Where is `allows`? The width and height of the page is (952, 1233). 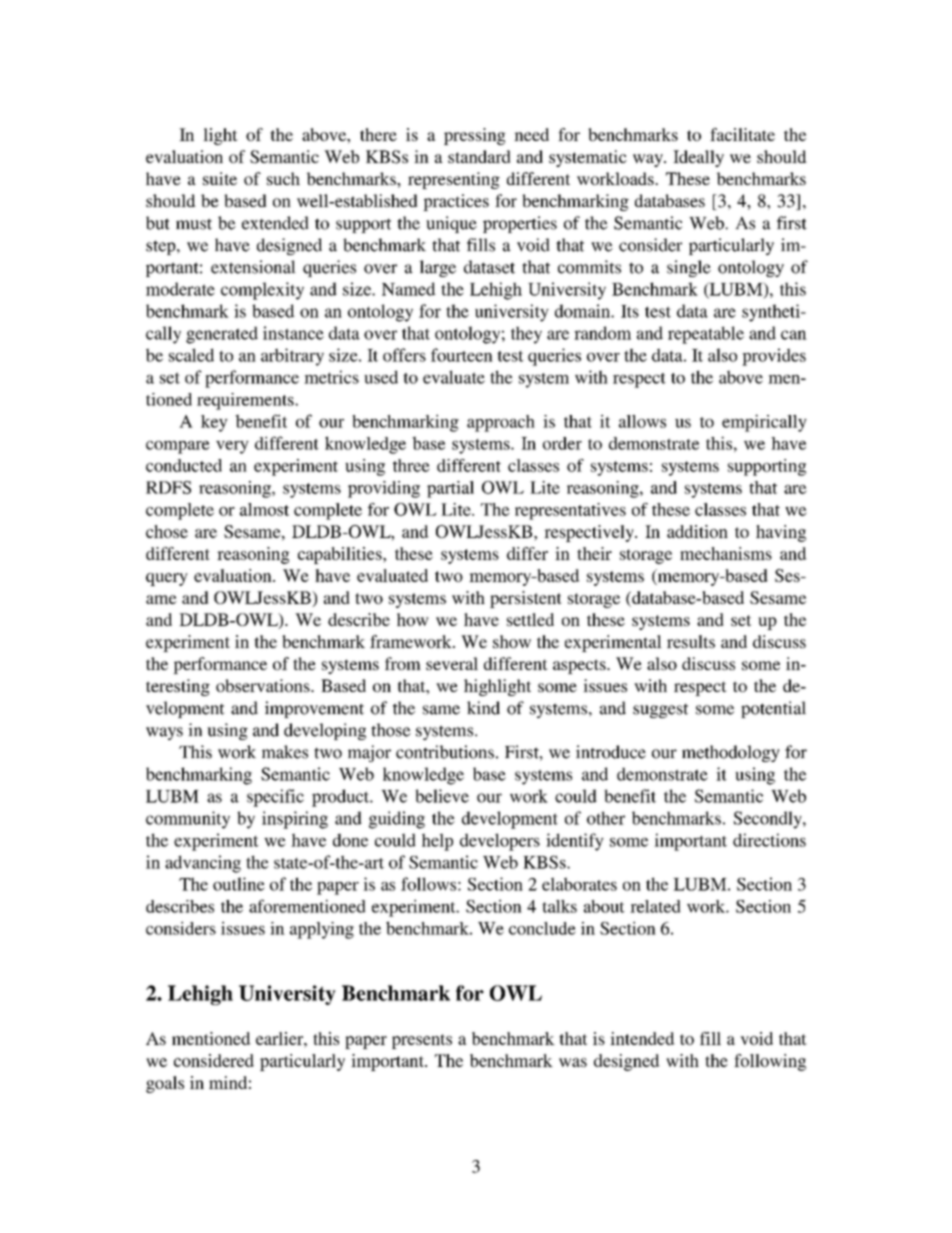
allows is located at coordinates (642, 421).
